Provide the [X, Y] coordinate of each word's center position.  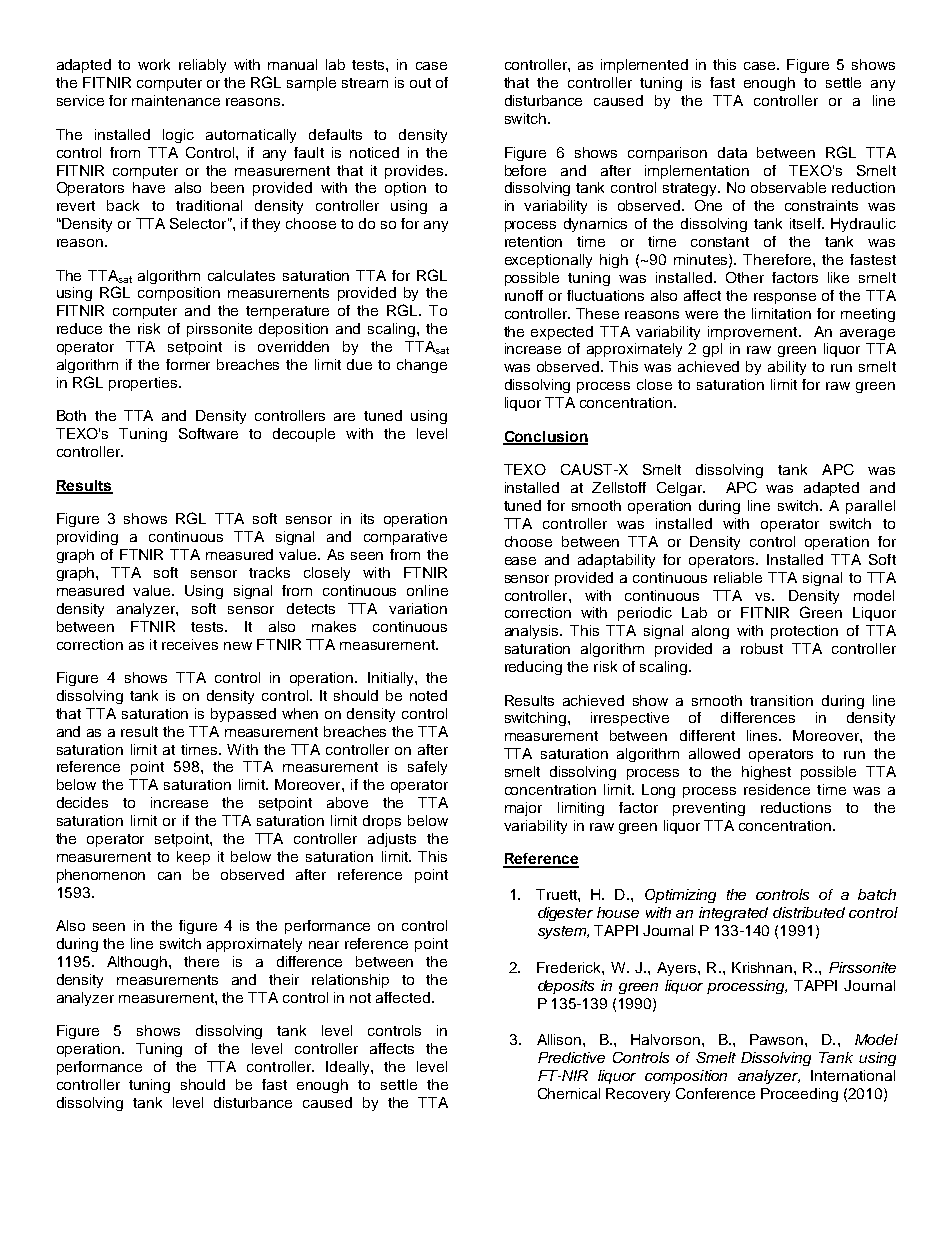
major [523, 809]
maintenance [176, 100]
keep [193, 858]
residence [777, 789]
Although [138, 963]
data [732, 152]
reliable [738, 577]
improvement [754, 333]
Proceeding [799, 1095]
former [188, 364]
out [420, 83]
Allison [560, 1039]
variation [418, 608]
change [422, 366]
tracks [269, 572]
